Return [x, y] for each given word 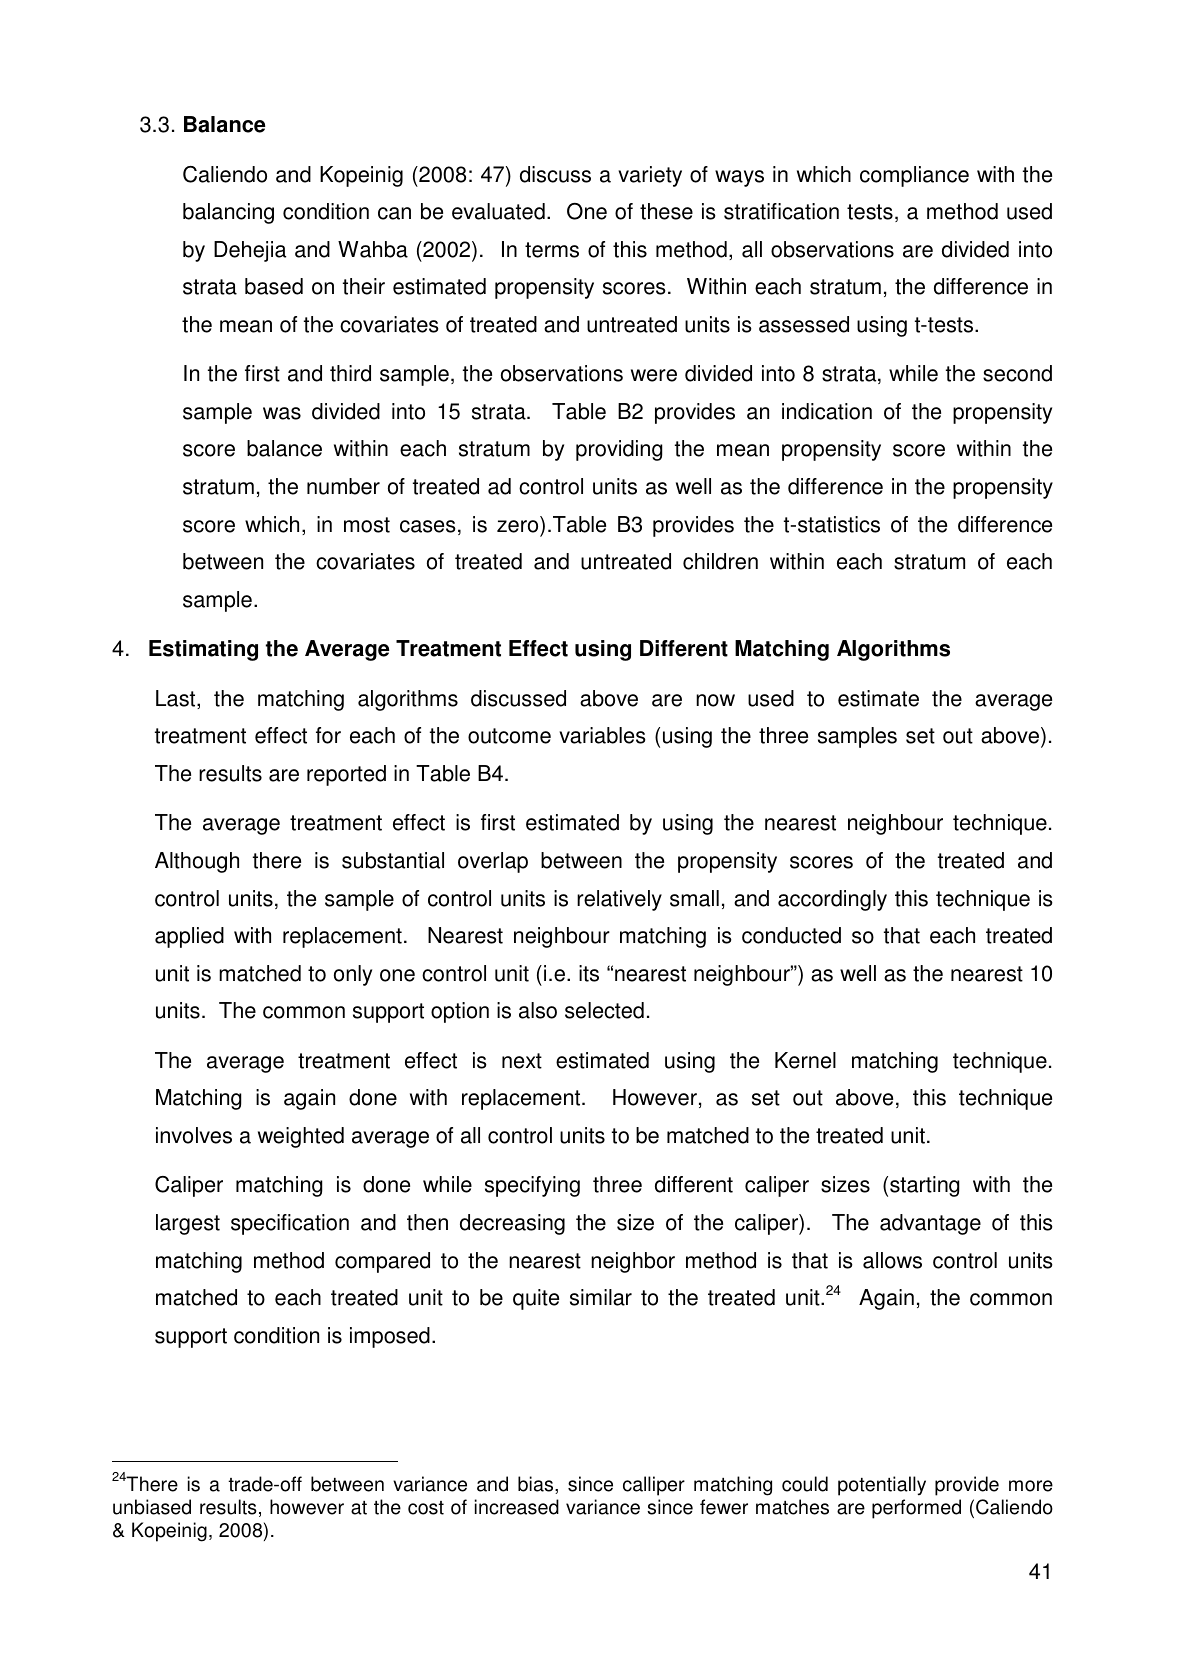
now [715, 700]
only [353, 975]
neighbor [633, 1262]
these [666, 211]
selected [604, 1010]
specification [290, 1224]
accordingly [832, 900]
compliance [914, 176]
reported [346, 775]
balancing [228, 213]
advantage [930, 1224]
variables [602, 735]
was [282, 413]
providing [619, 450]
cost [426, 1508]
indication [827, 411]
